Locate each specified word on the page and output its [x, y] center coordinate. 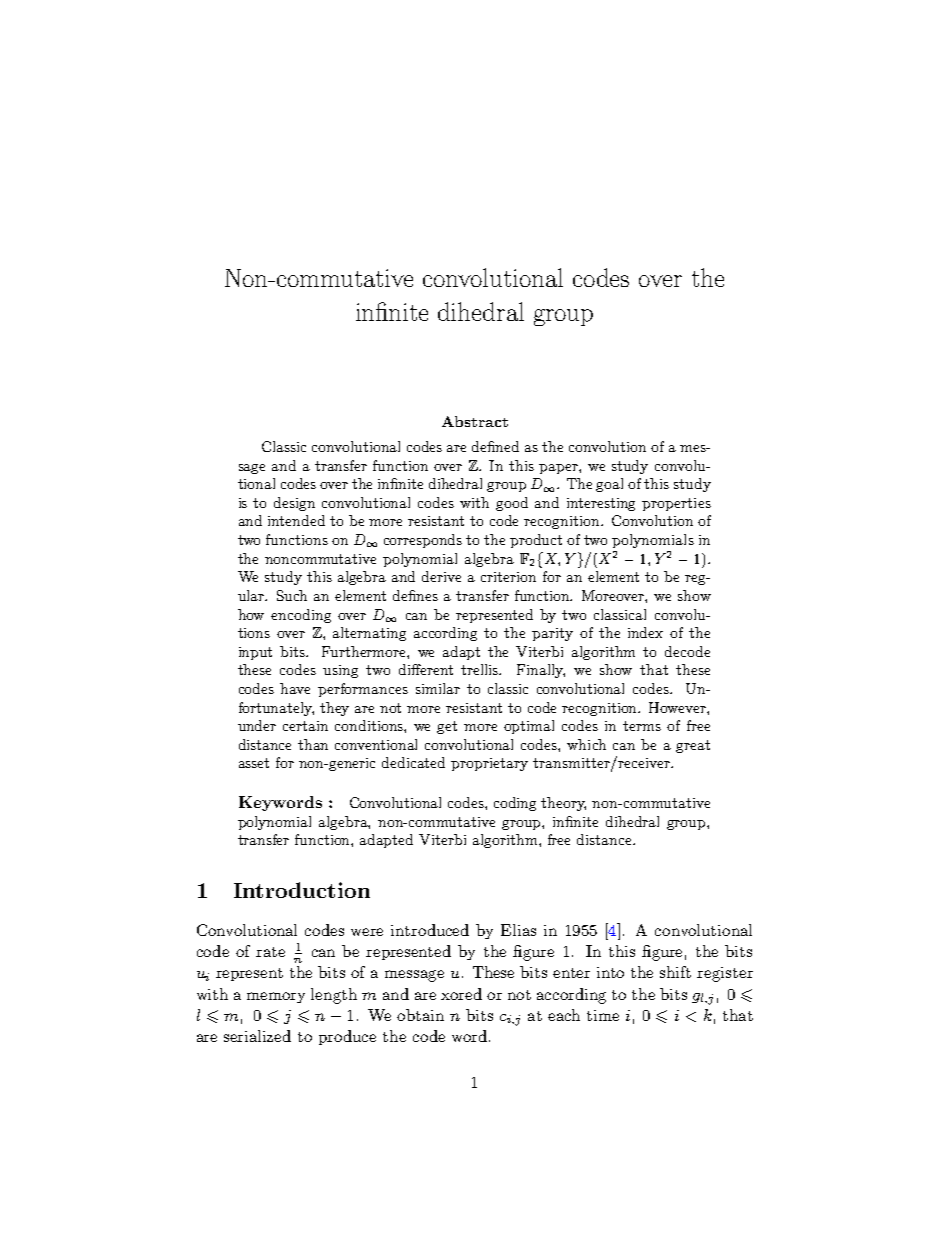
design [294, 504]
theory [563, 804]
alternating [369, 634]
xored [461, 994]
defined [495, 446]
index [645, 632]
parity [552, 634]
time [603, 1015]
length [334, 996]
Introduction [302, 890]
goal [609, 485]
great [693, 746]
